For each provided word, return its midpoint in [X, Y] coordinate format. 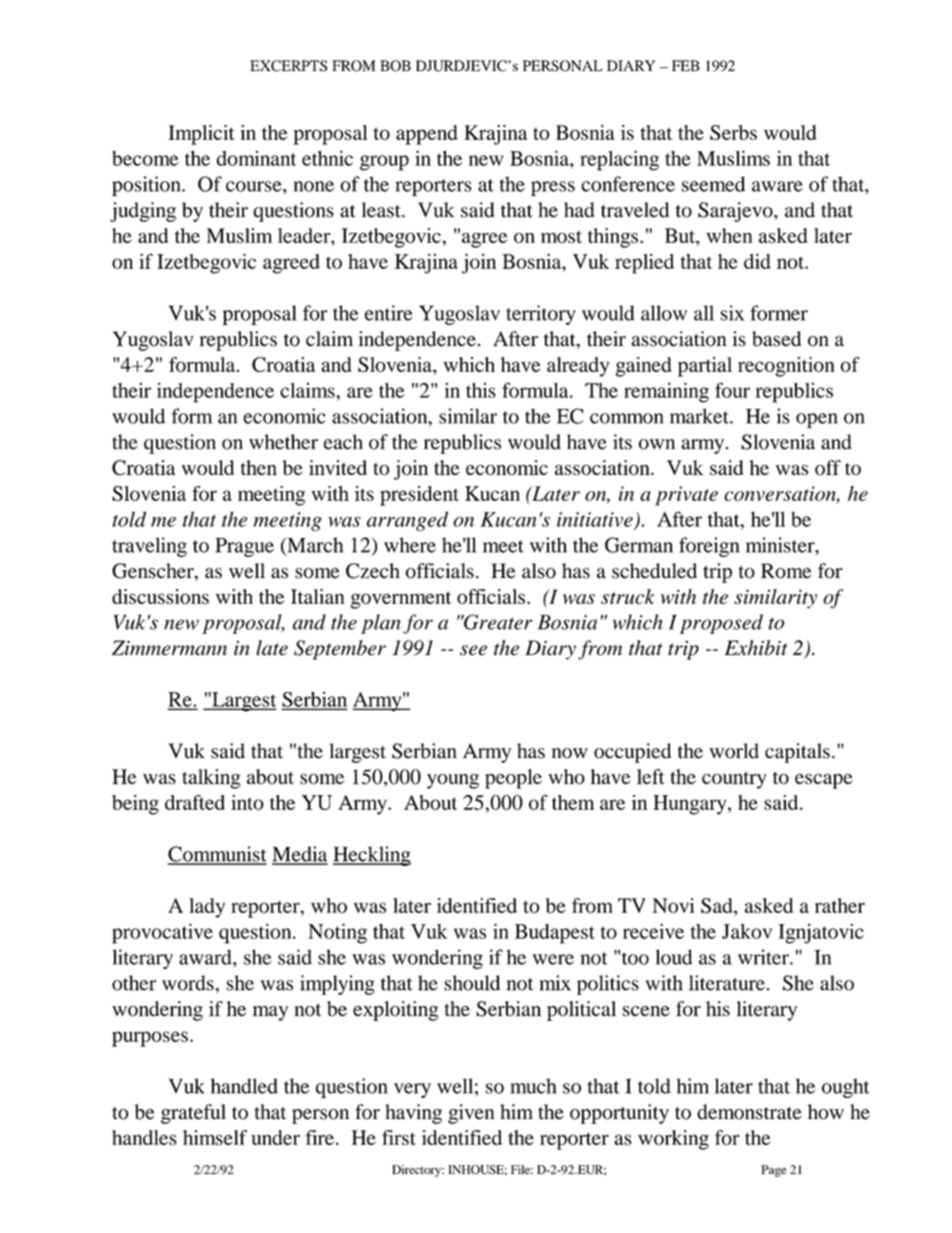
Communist [217, 855]
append [427, 135]
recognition [786, 367]
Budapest [555, 934]
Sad [718, 907]
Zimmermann [169, 648]
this [481, 390]
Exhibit [756, 648]
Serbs [733, 132]
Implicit [201, 135]
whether [283, 442]
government [400, 600]
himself [215, 1137]
